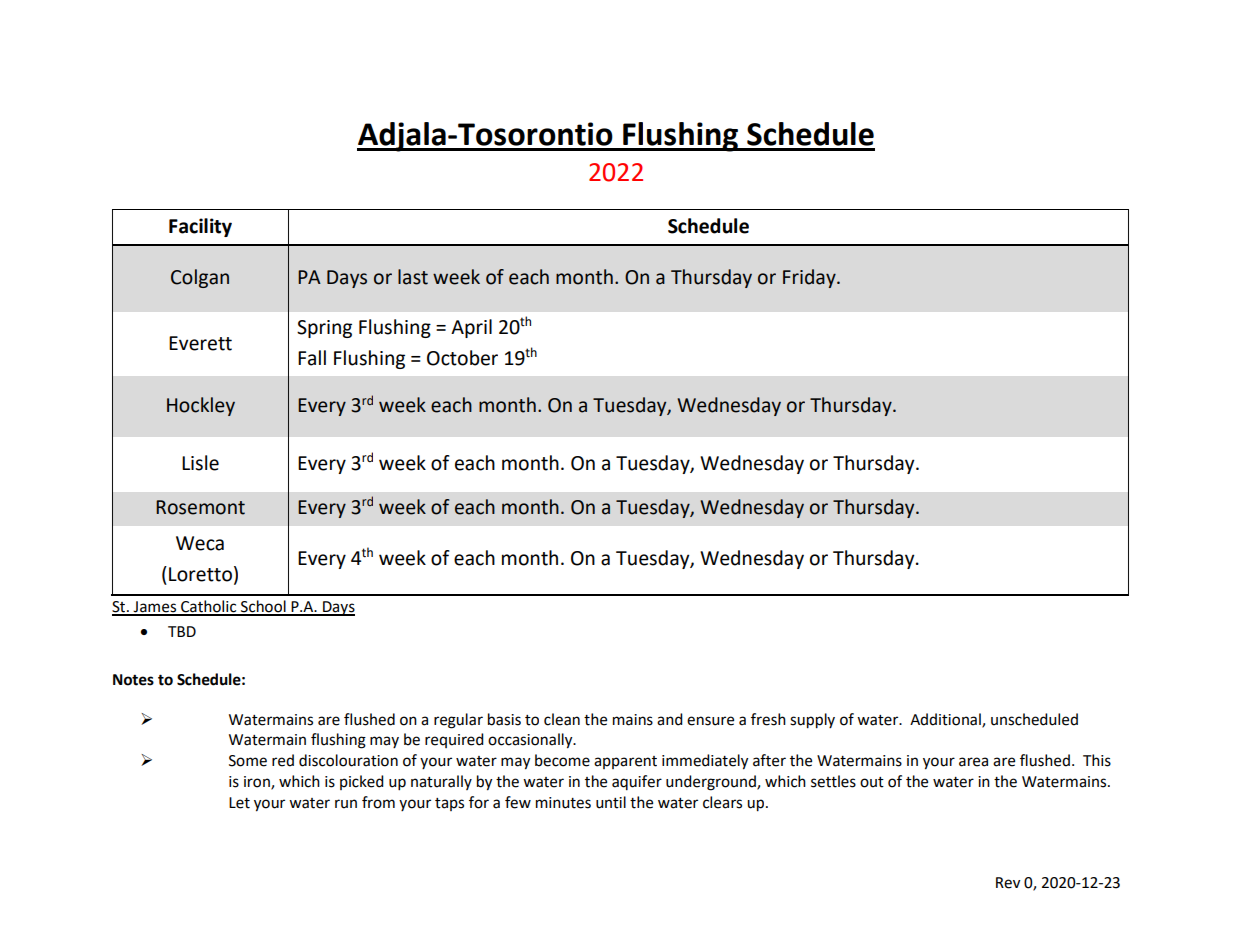 This screenshot has height=952, width=1233. I want to click on Let, so click(239, 803).
